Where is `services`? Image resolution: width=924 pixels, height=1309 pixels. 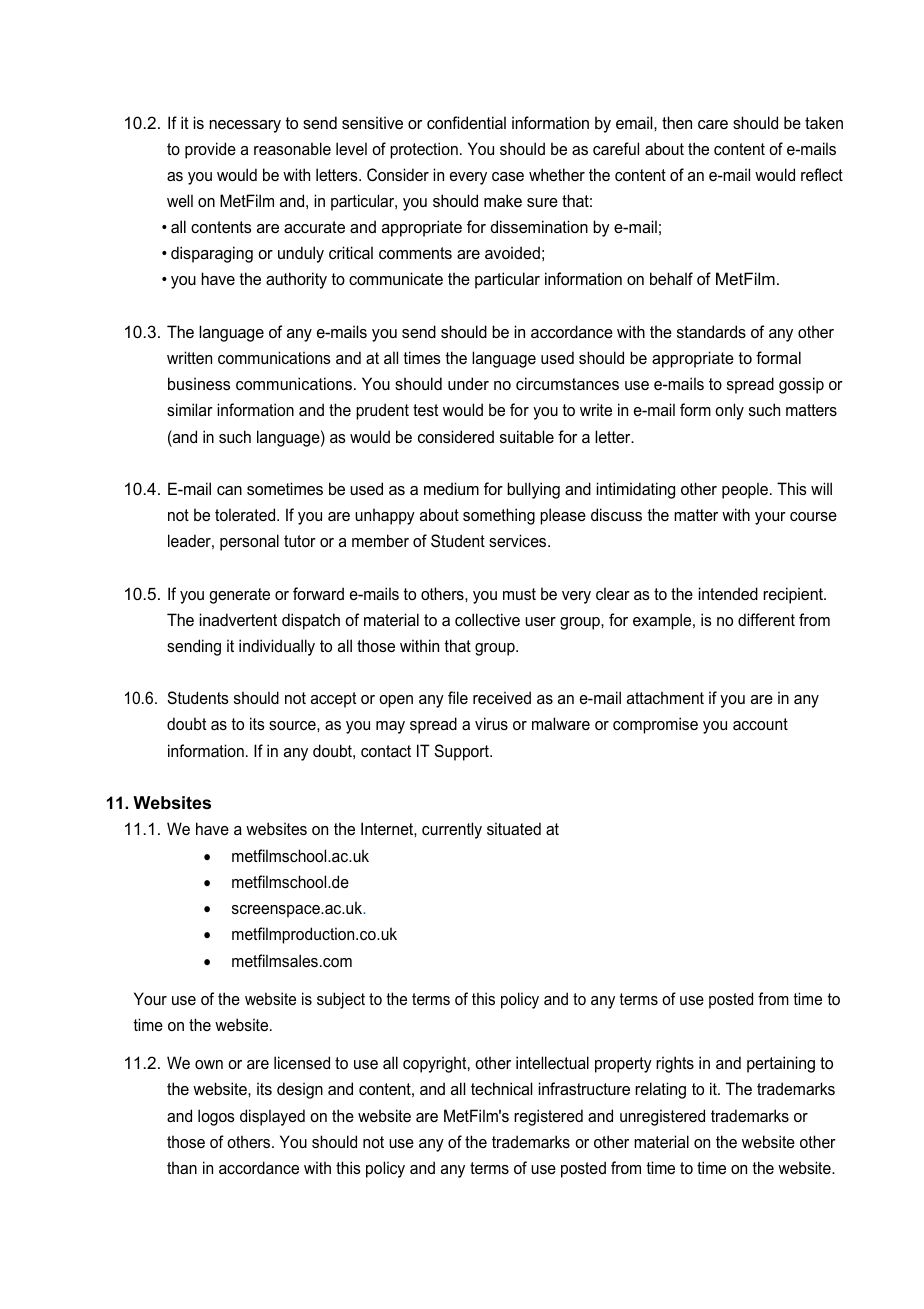 services is located at coordinates (519, 540).
